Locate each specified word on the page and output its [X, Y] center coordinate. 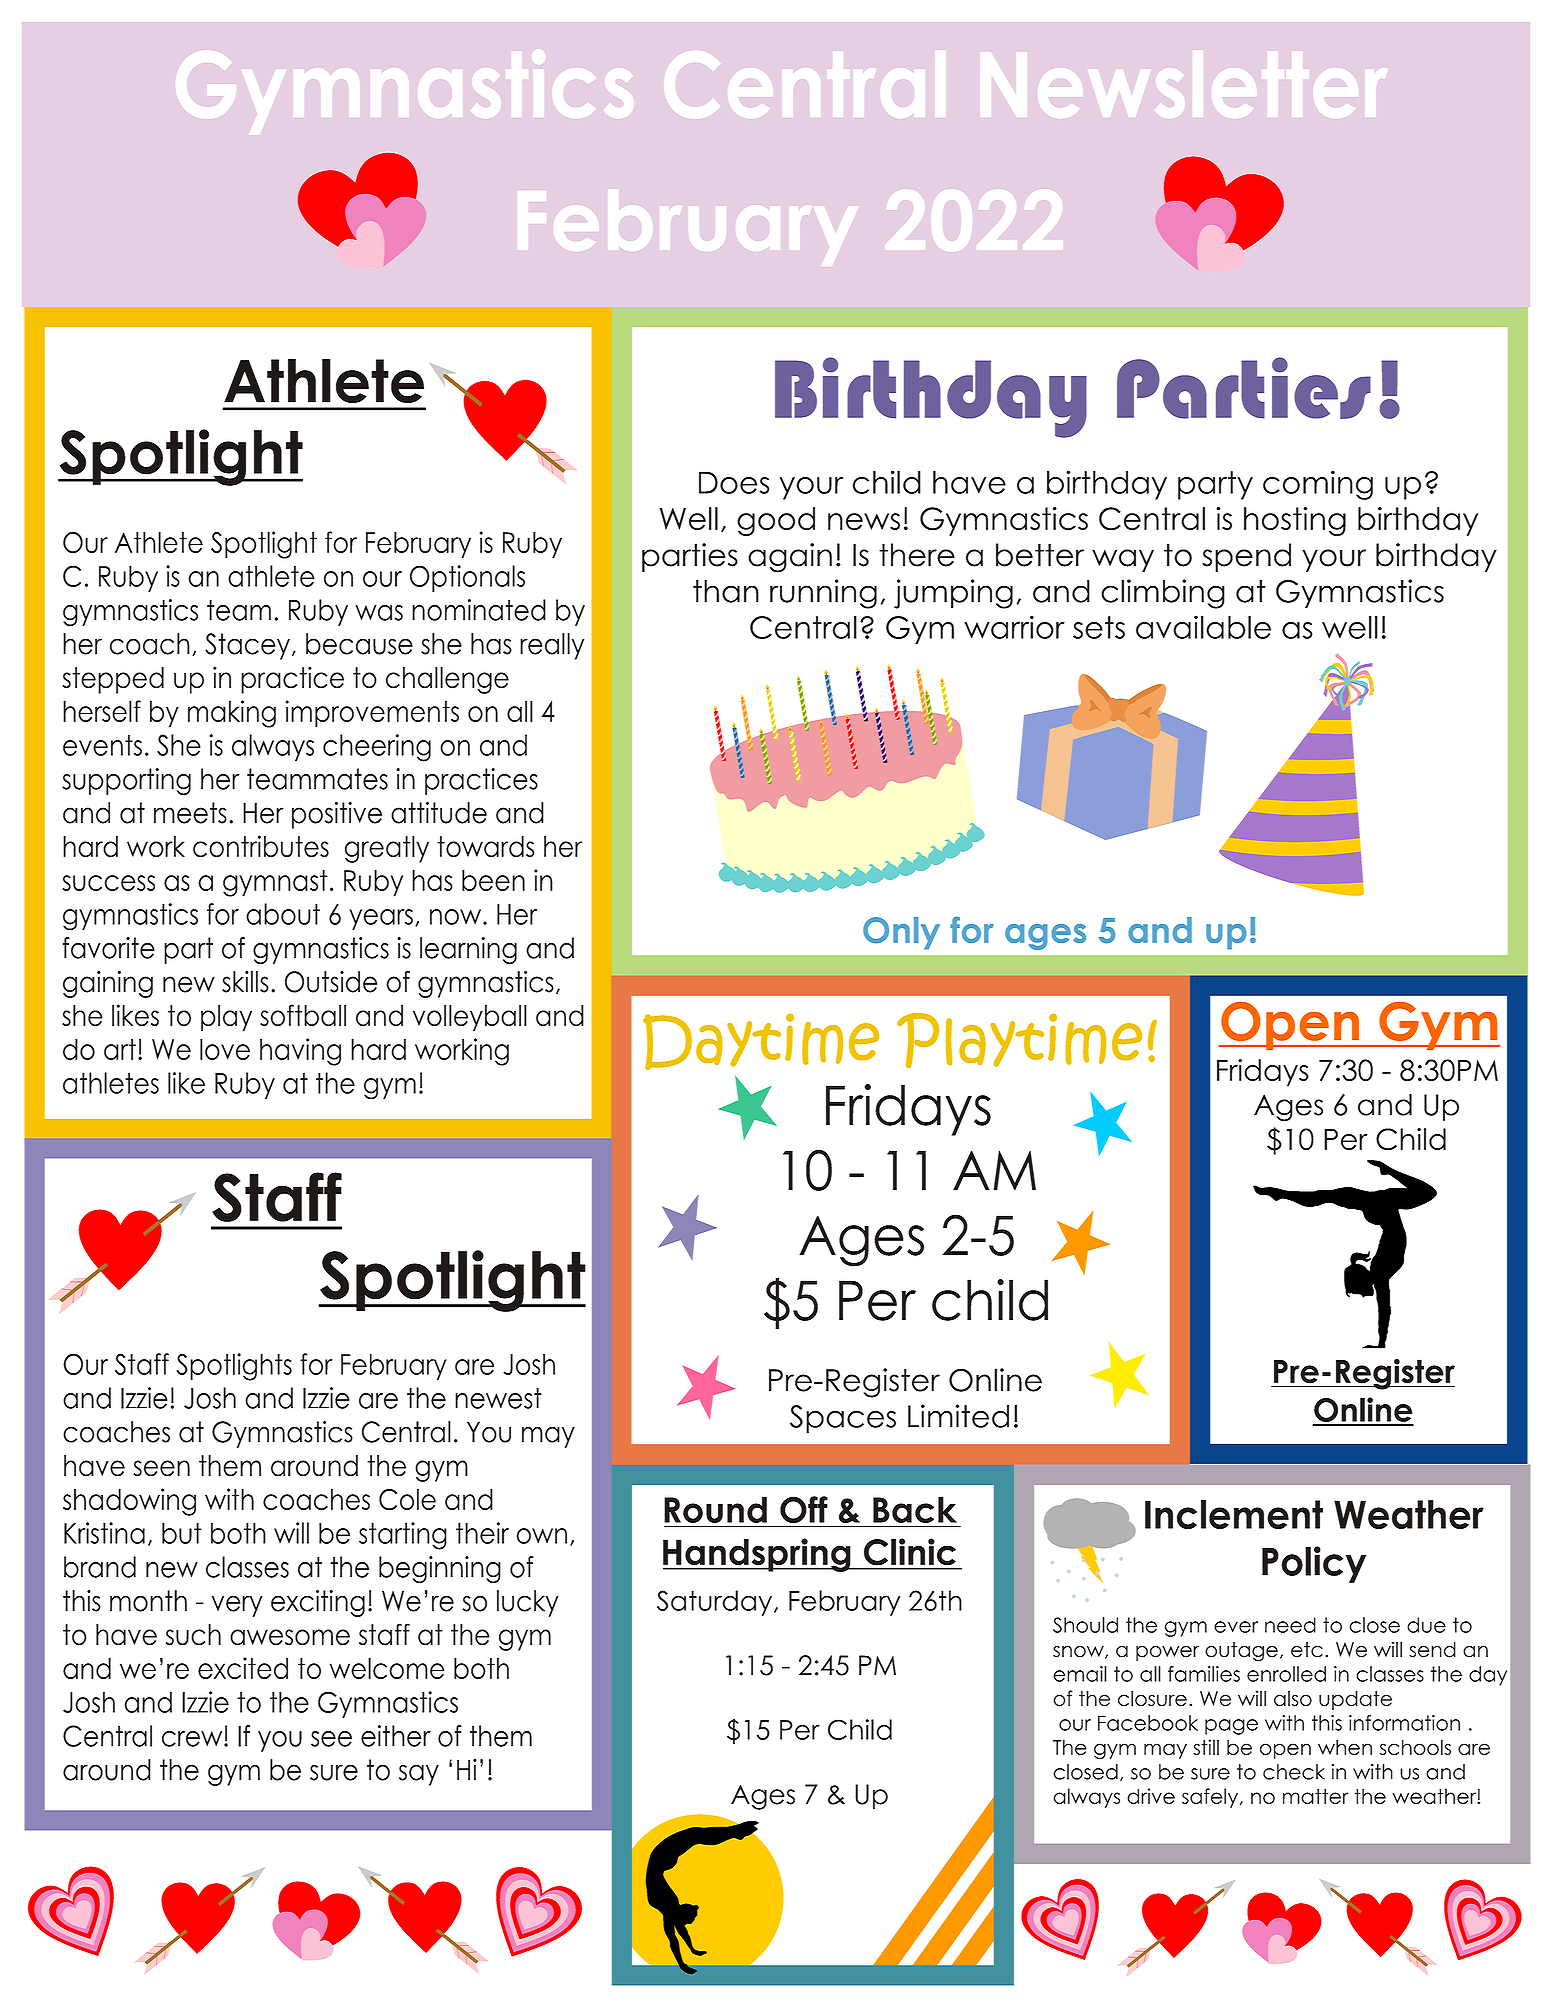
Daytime [761, 1041]
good [776, 521]
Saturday [714, 1603]
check [1294, 1772]
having [300, 1052]
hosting [1295, 521]
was [379, 613]
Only [901, 933]
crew [193, 1738]
